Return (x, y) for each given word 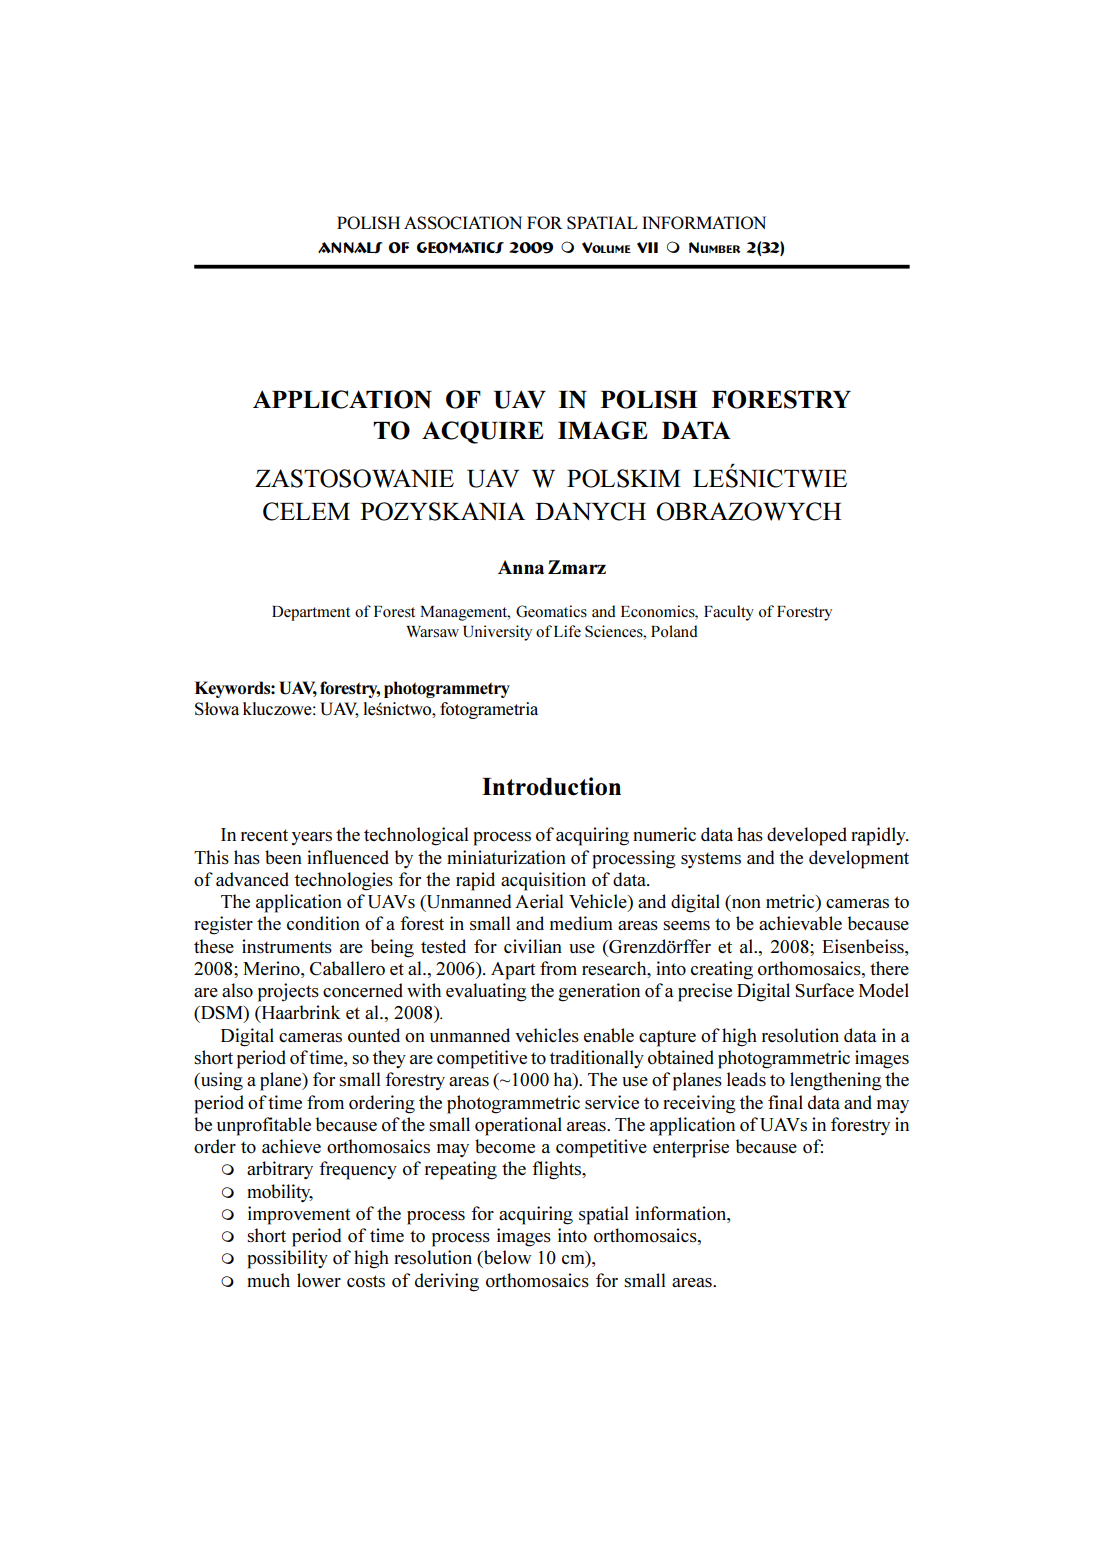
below (506, 1257)
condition (323, 923)
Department (311, 613)
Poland (674, 631)
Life (567, 631)
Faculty (729, 613)
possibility (287, 1259)
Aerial (539, 901)
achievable (800, 923)
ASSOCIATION (463, 223)
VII (647, 247)
